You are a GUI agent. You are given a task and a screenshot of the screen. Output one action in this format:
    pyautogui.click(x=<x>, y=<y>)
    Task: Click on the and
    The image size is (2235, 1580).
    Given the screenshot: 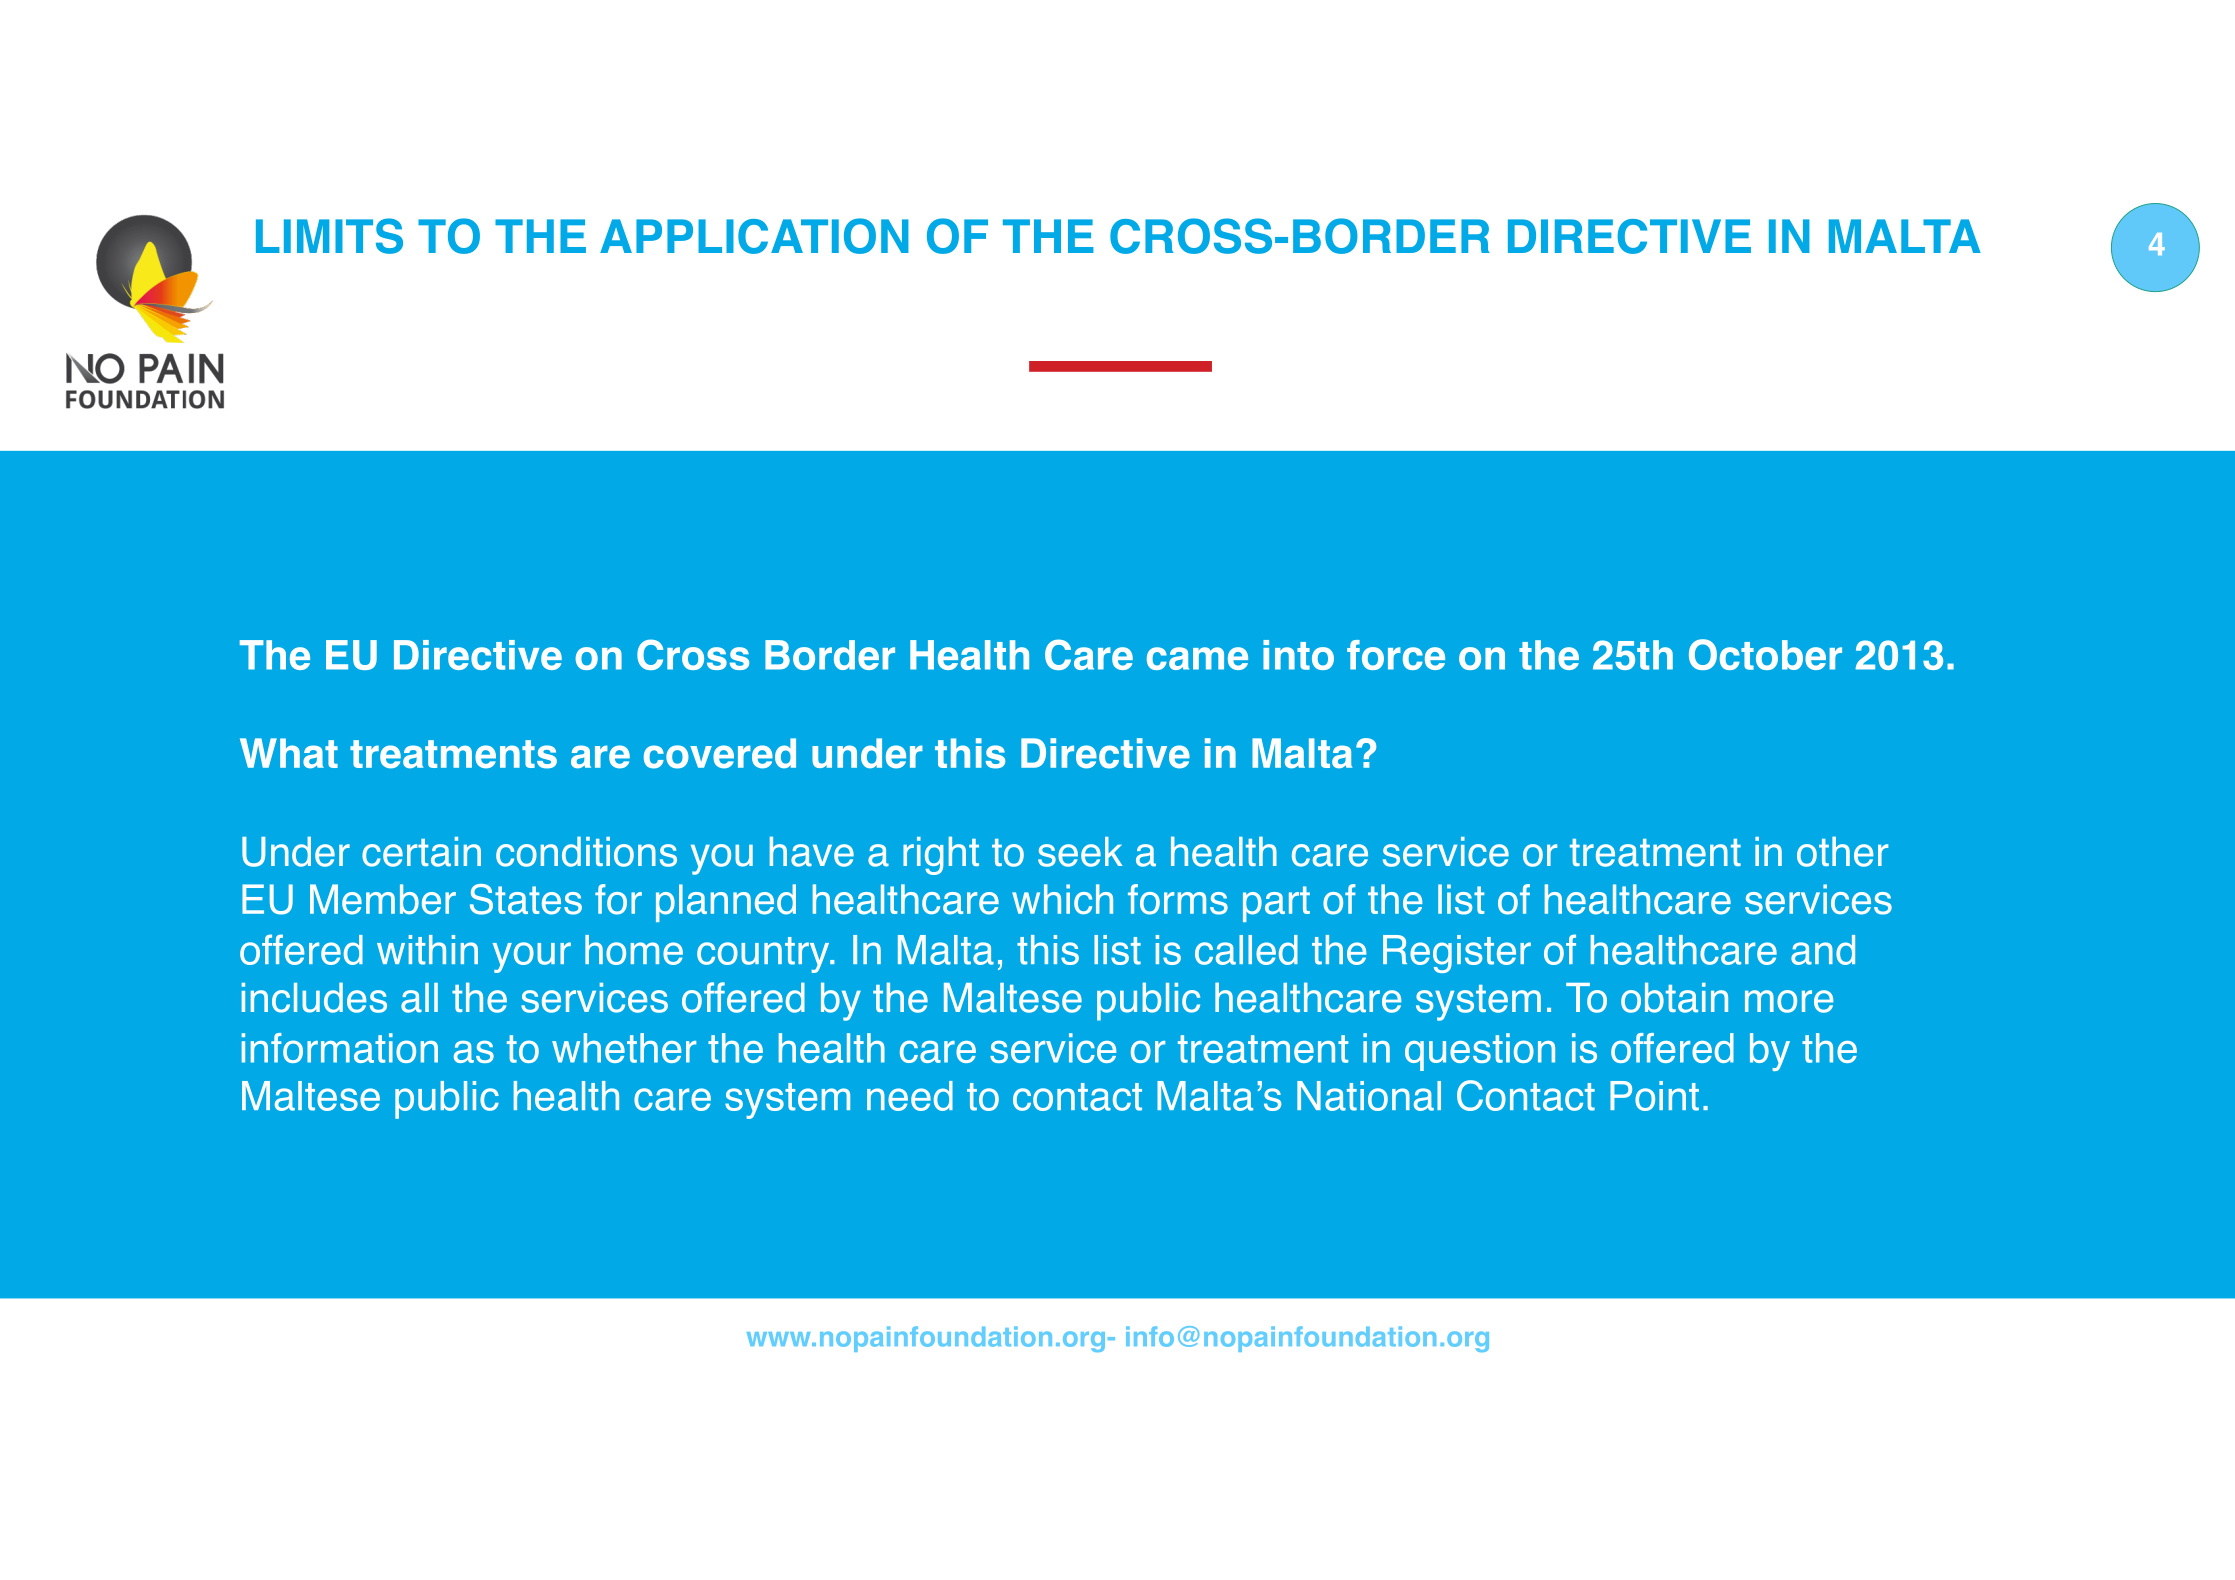 What is the action you would take?
    pyautogui.click(x=1823, y=950)
